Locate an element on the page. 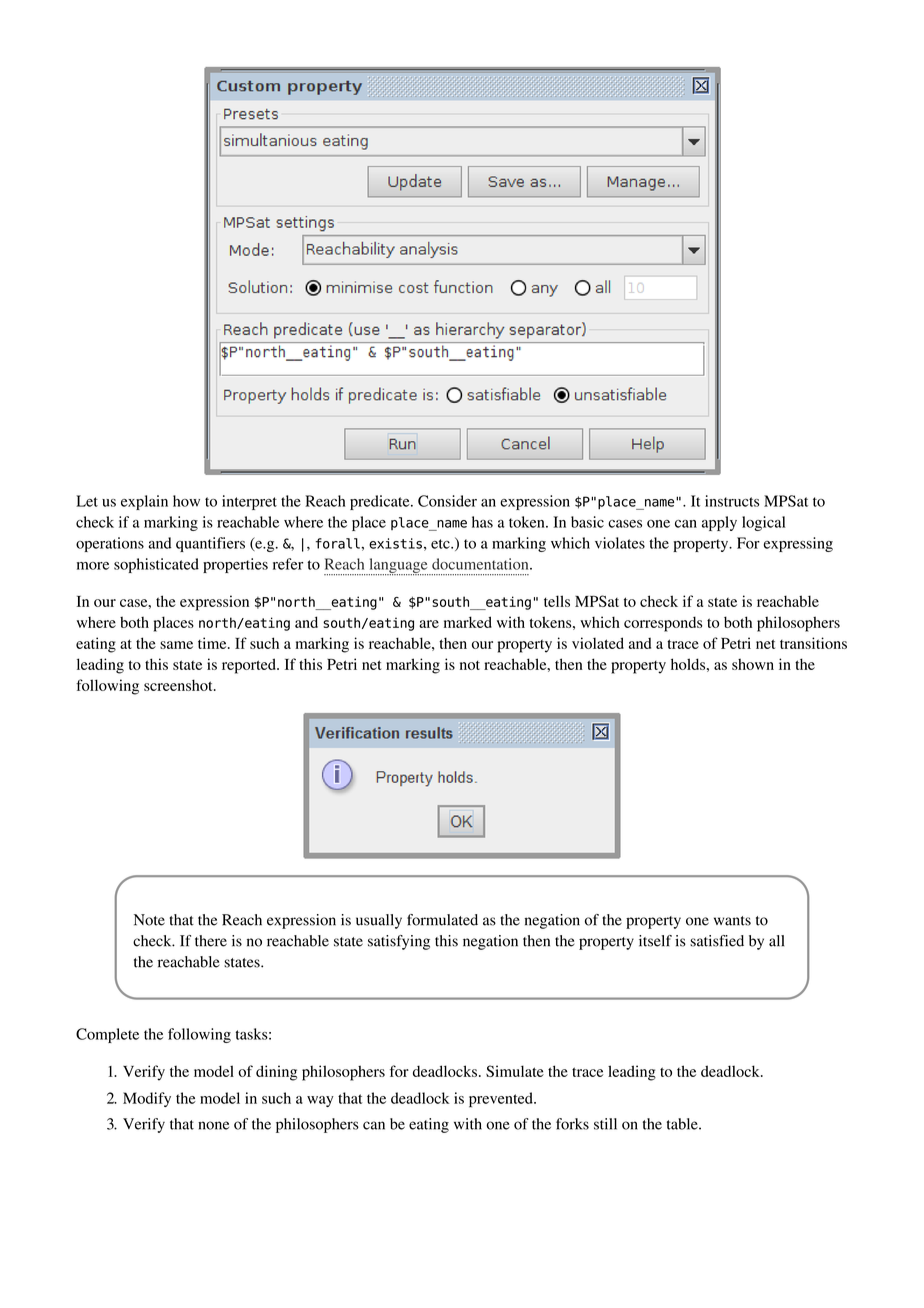  formulated is located at coordinates (442, 920).
